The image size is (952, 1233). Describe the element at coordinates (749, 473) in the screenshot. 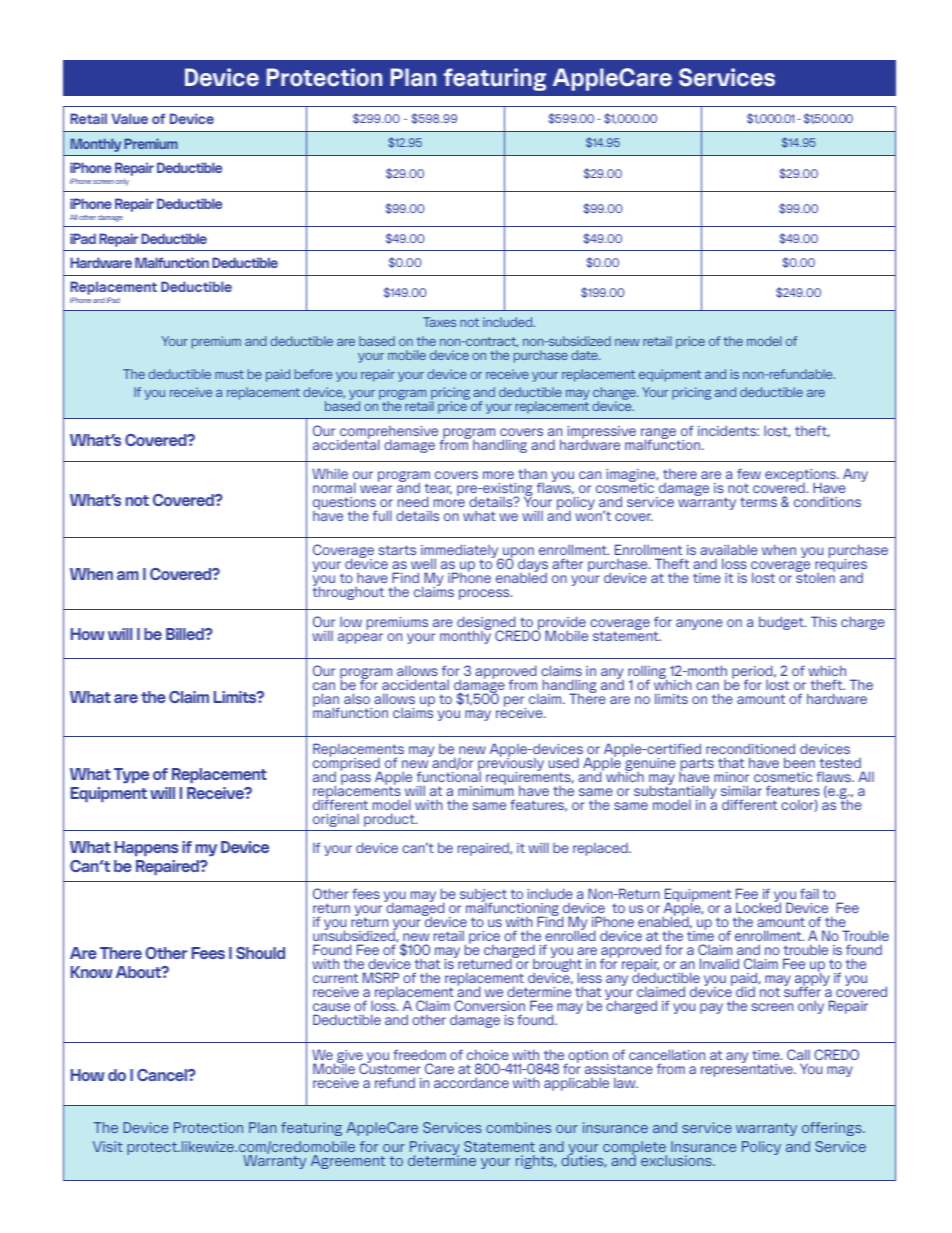

I see `few` at that location.
